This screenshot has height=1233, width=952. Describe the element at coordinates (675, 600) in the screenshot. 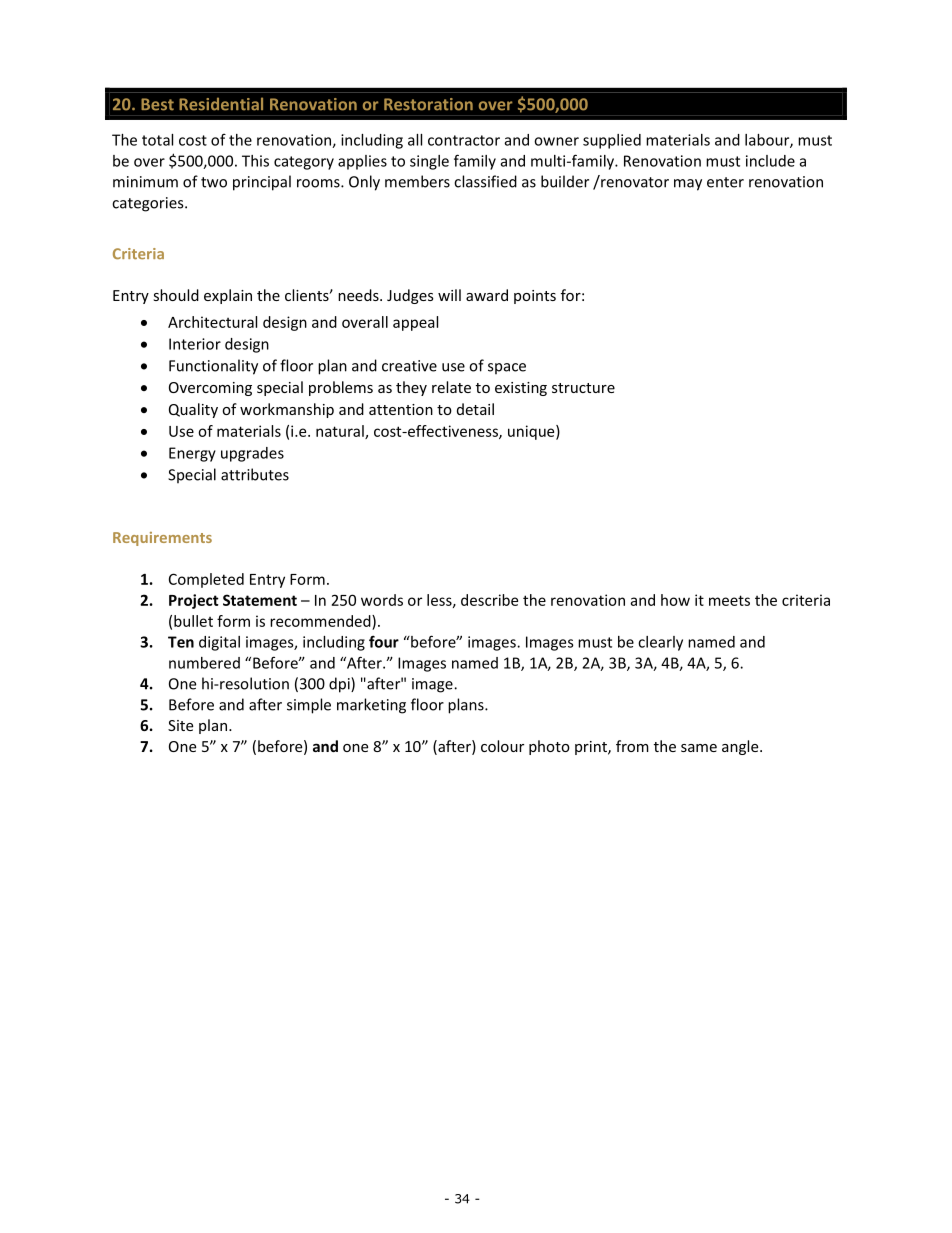

I see `how` at that location.
